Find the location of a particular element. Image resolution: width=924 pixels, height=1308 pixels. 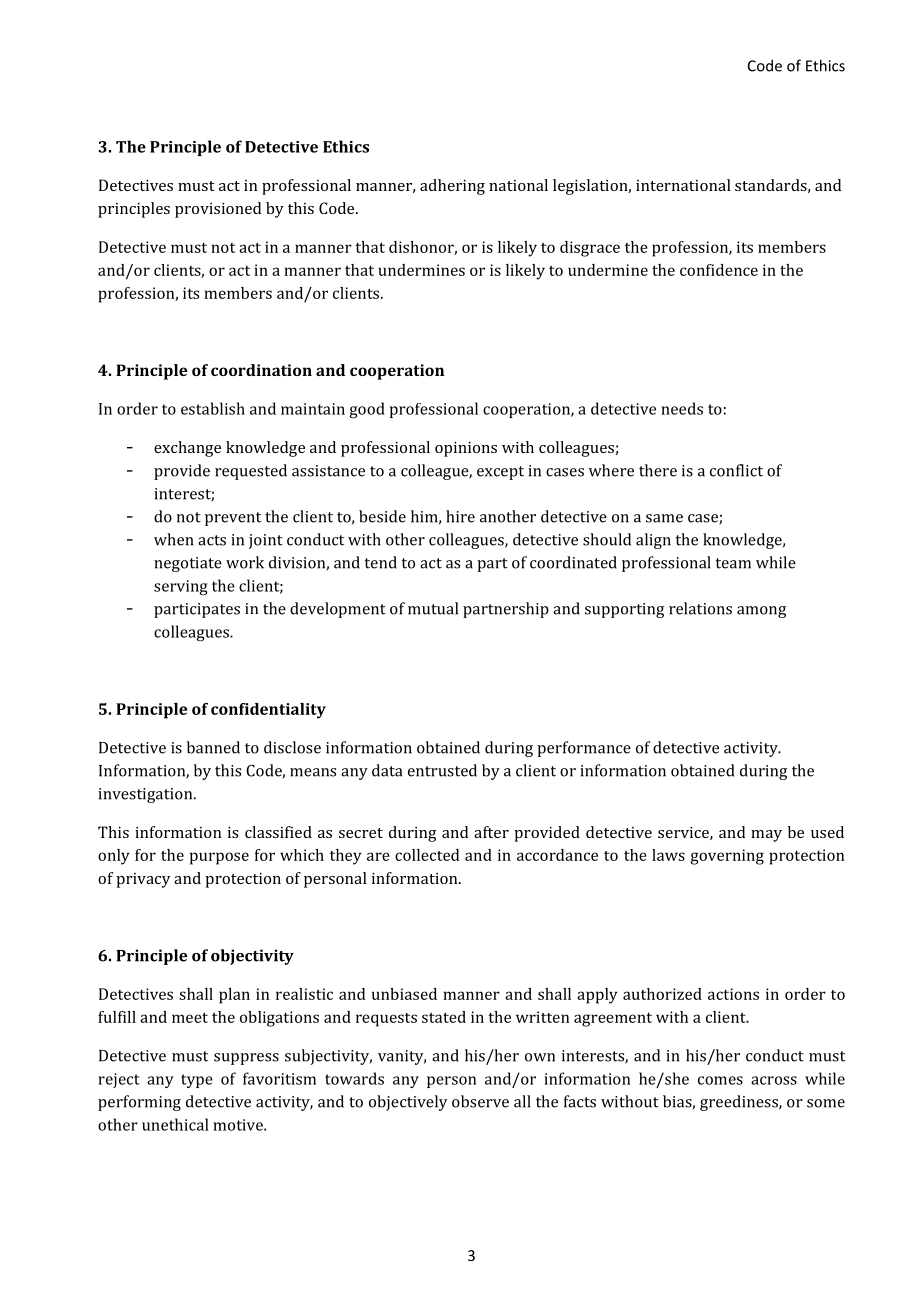

adhering is located at coordinates (452, 187).
